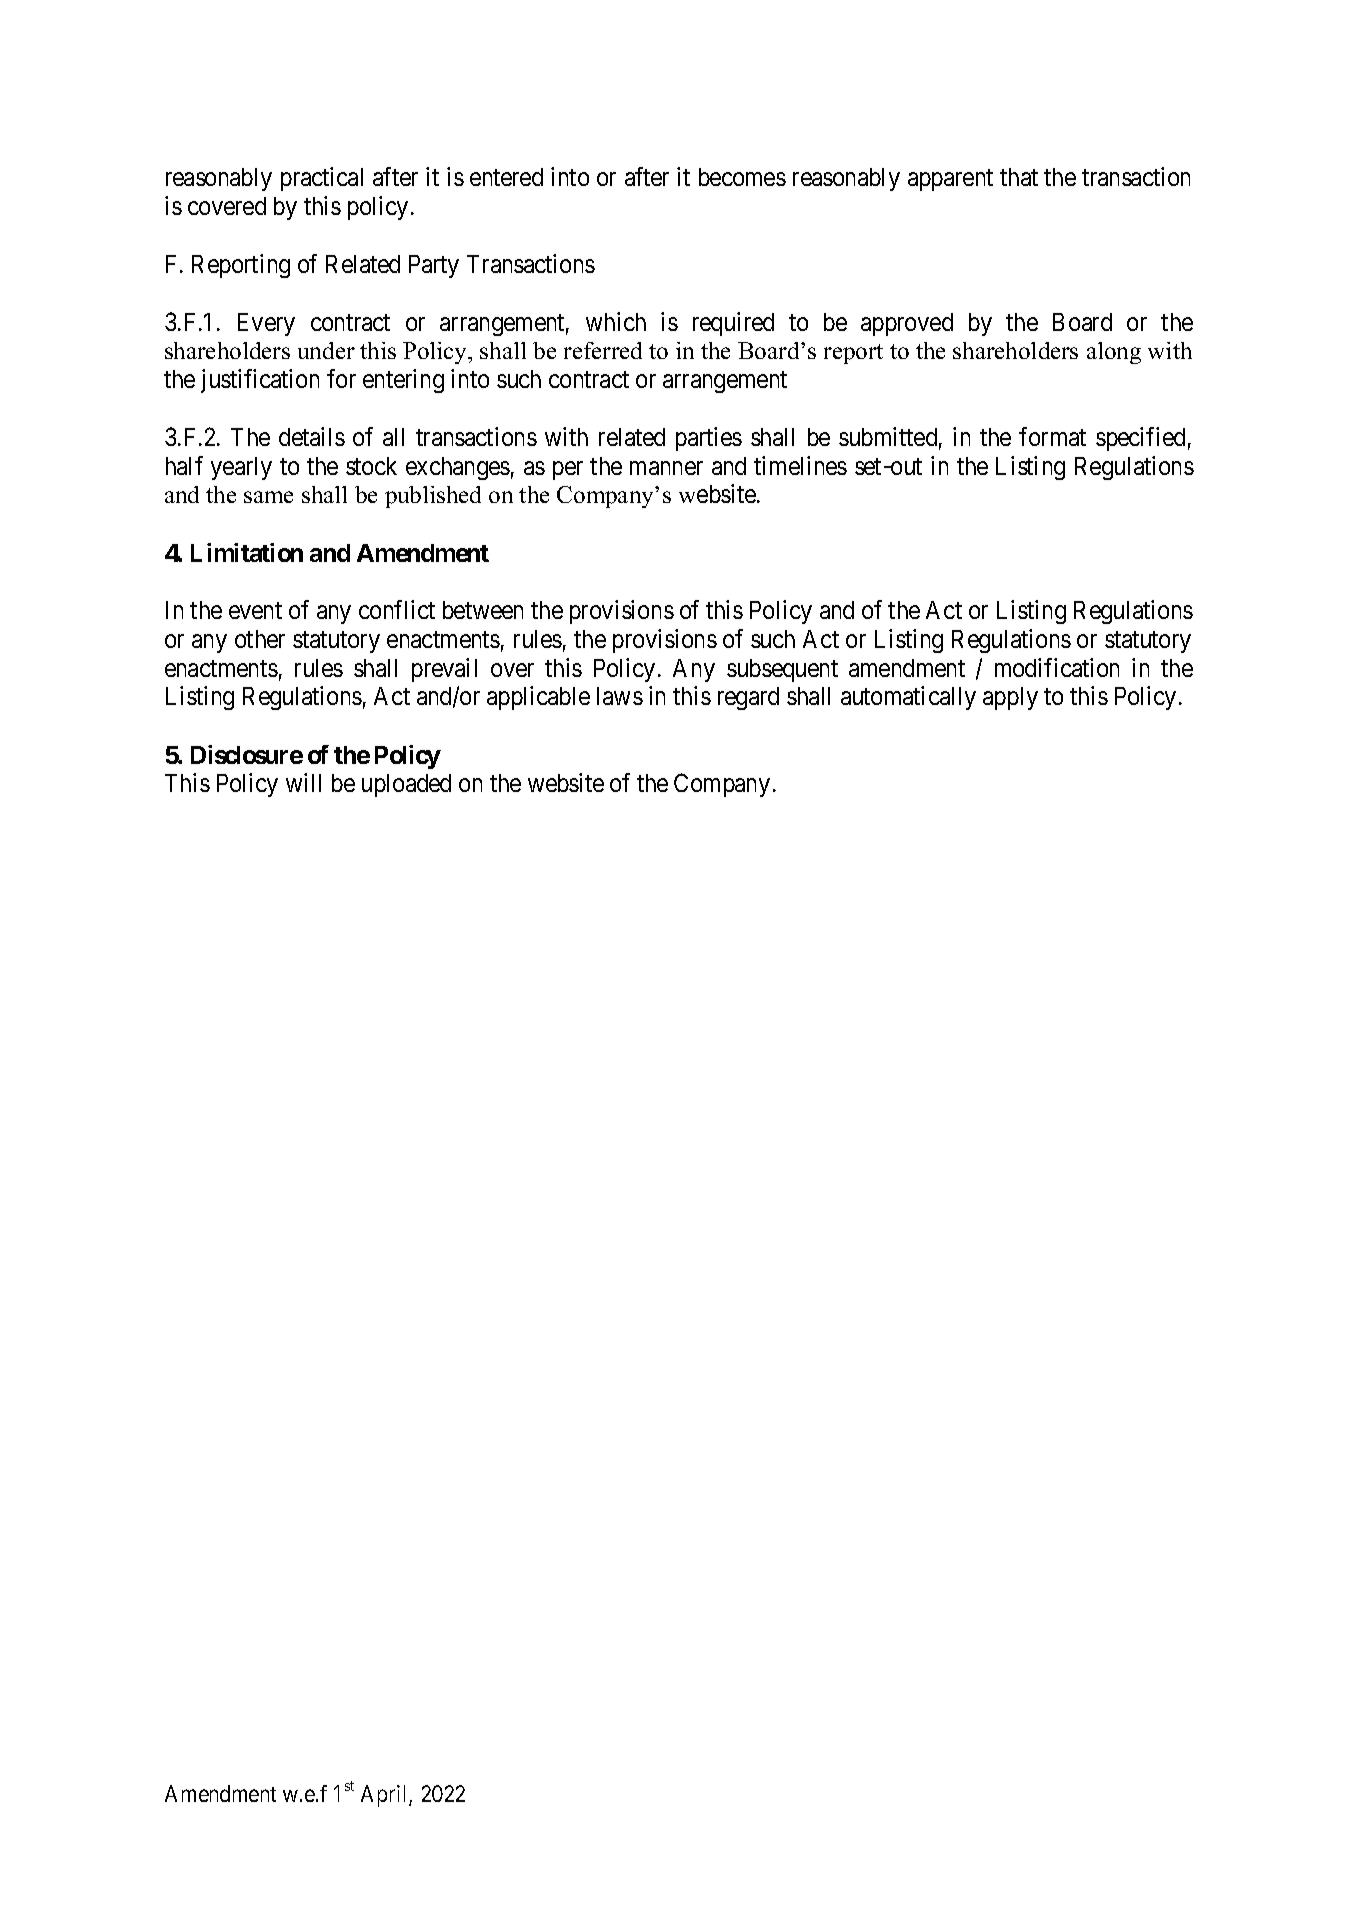  I want to click on under, so click(326, 350).
